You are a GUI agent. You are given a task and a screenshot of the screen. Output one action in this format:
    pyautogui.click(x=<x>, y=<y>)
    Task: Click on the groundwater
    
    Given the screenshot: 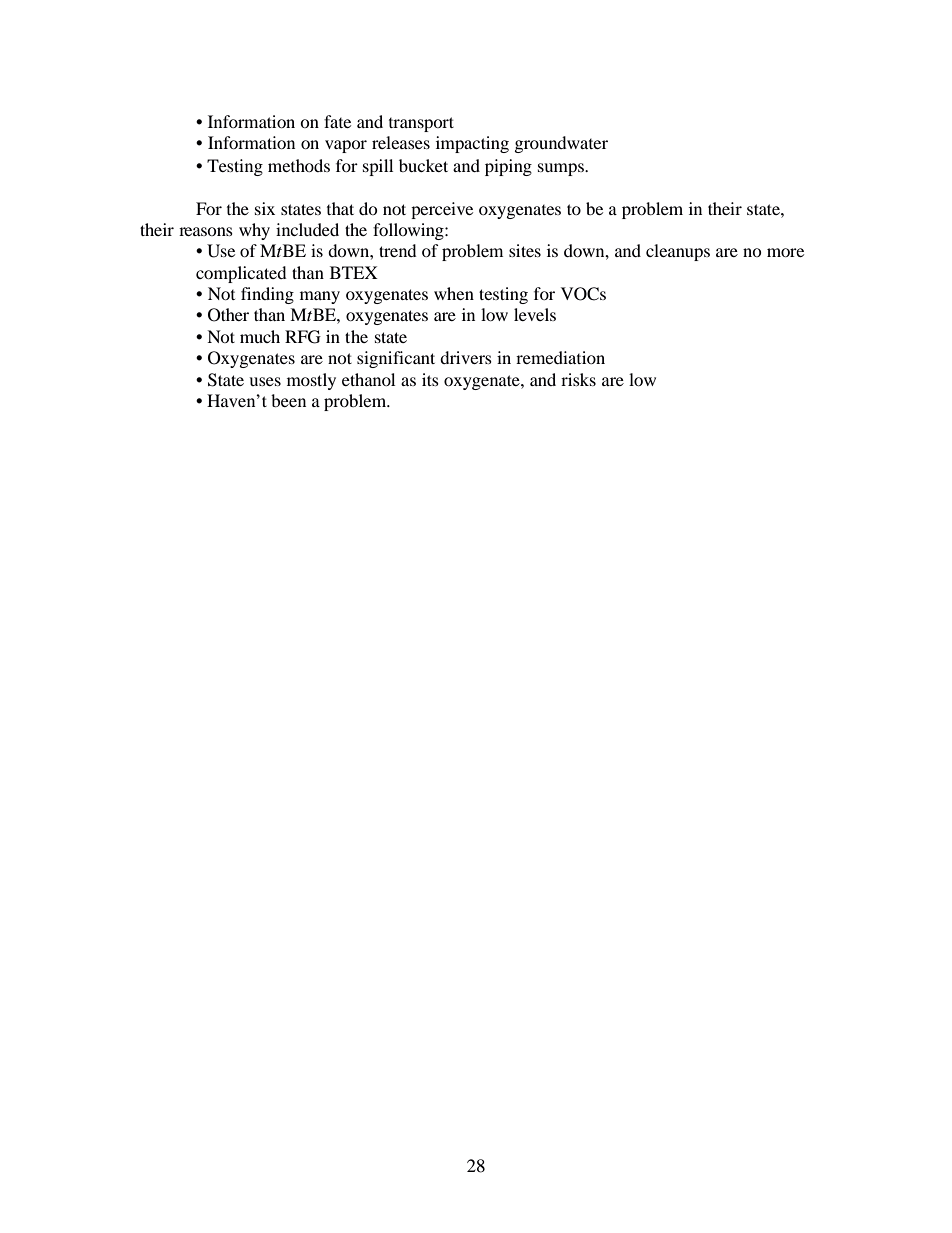 What is the action you would take?
    pyautogui.click(x=561, y=144)
